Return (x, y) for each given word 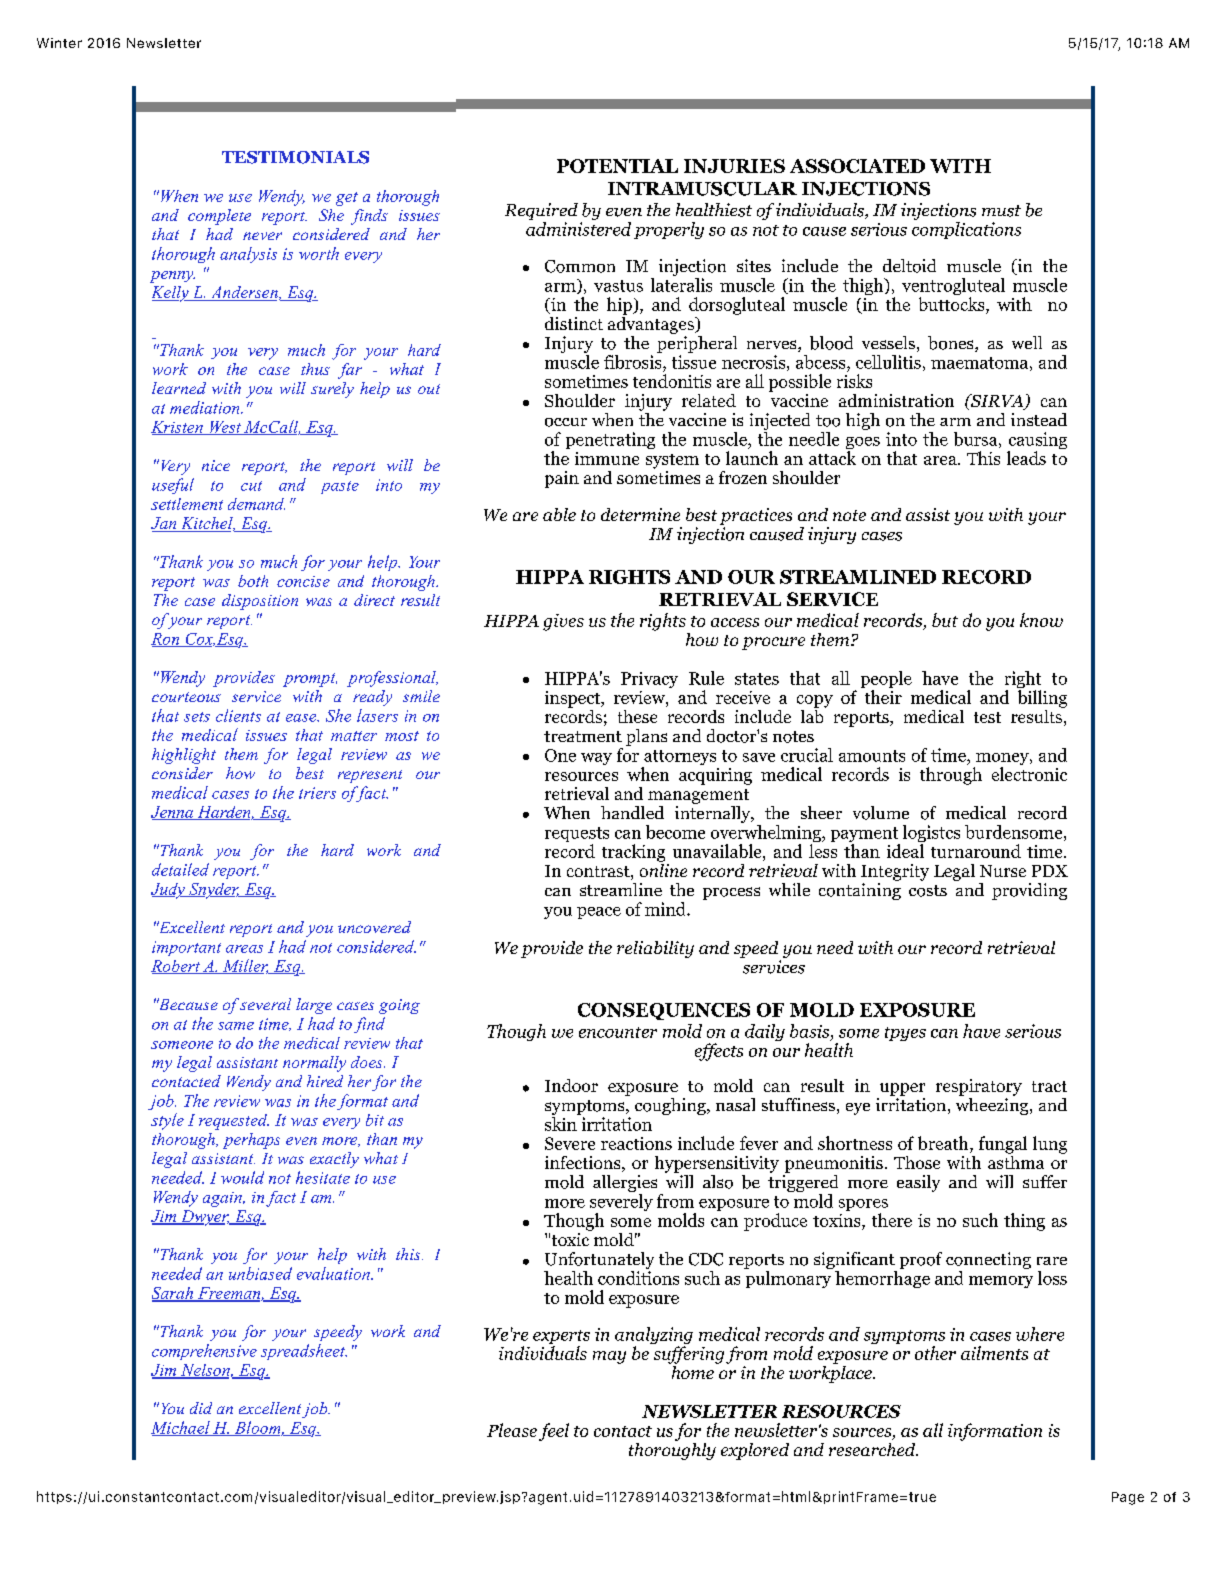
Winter (59, 43)
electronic (1029, 774)
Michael (181, 1428)
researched (873, 1449)
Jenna (173, 813)
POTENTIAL (617, 166)
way (596, 759)
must (1001, 211)
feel (554, 1432)
